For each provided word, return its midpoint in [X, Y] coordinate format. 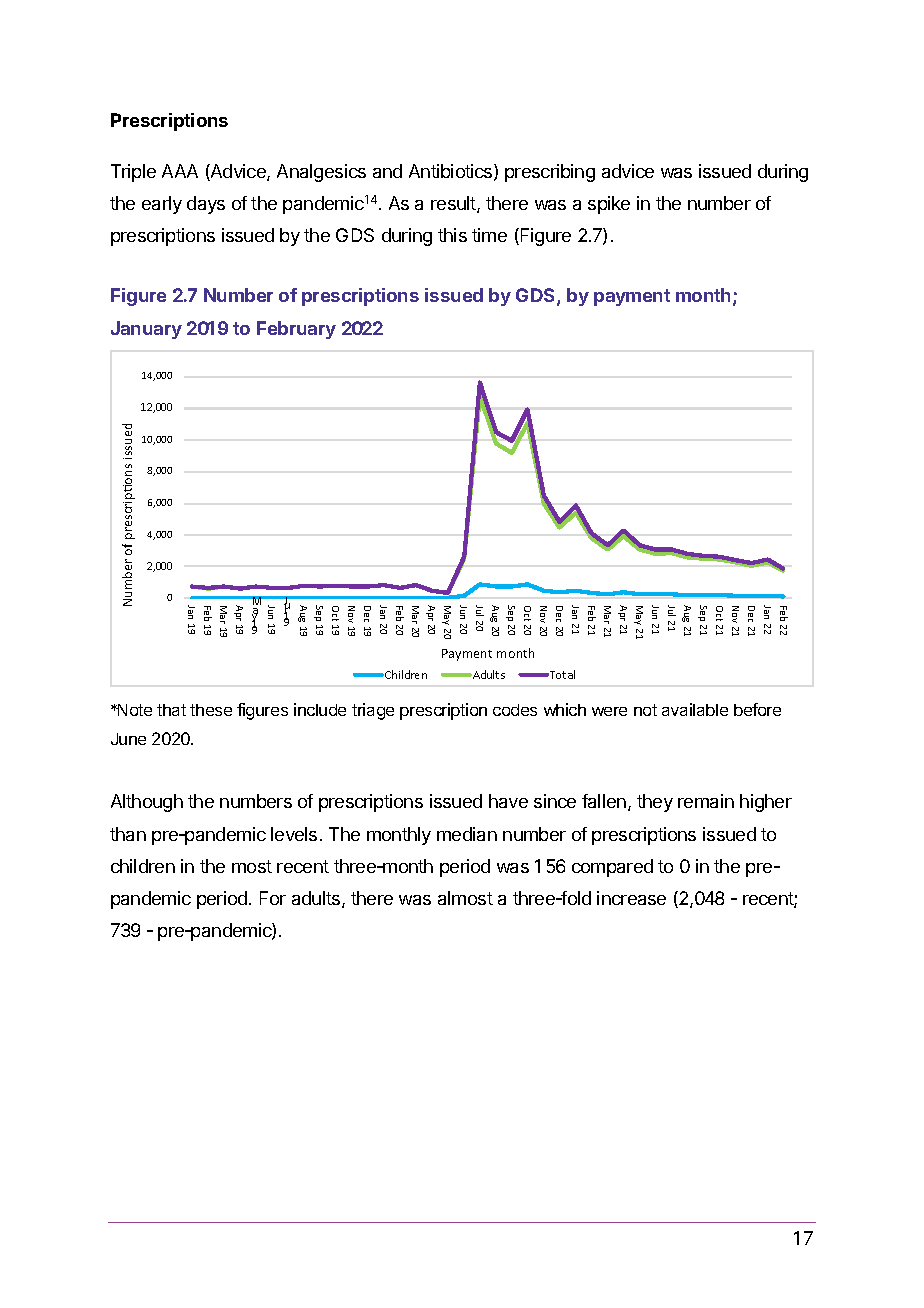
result [454, 204]
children [143, 866]
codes [515, 710]
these [211, 710]
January [146, 330]
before [757, 709]
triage [373, 711]
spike [609, 205]
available [695, 709]
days [206, 205]
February [296, 330]
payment [632, 297]
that [171, 710]
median [467, 834]
